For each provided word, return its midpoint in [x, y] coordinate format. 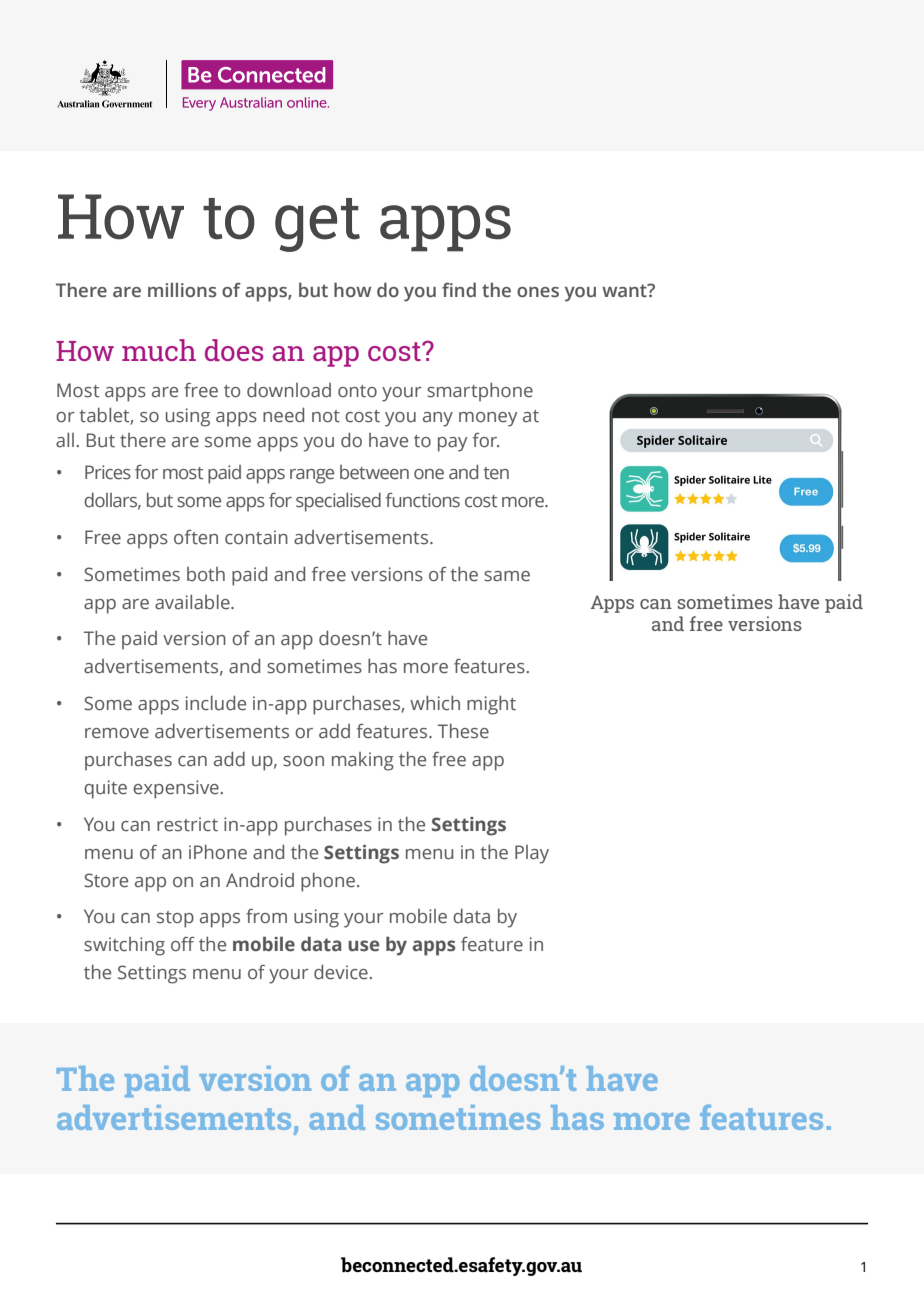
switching [124, 946]
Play [532, 854]
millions [182, 290]
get [317, 225]
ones [538, 292]
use [364, 946]
